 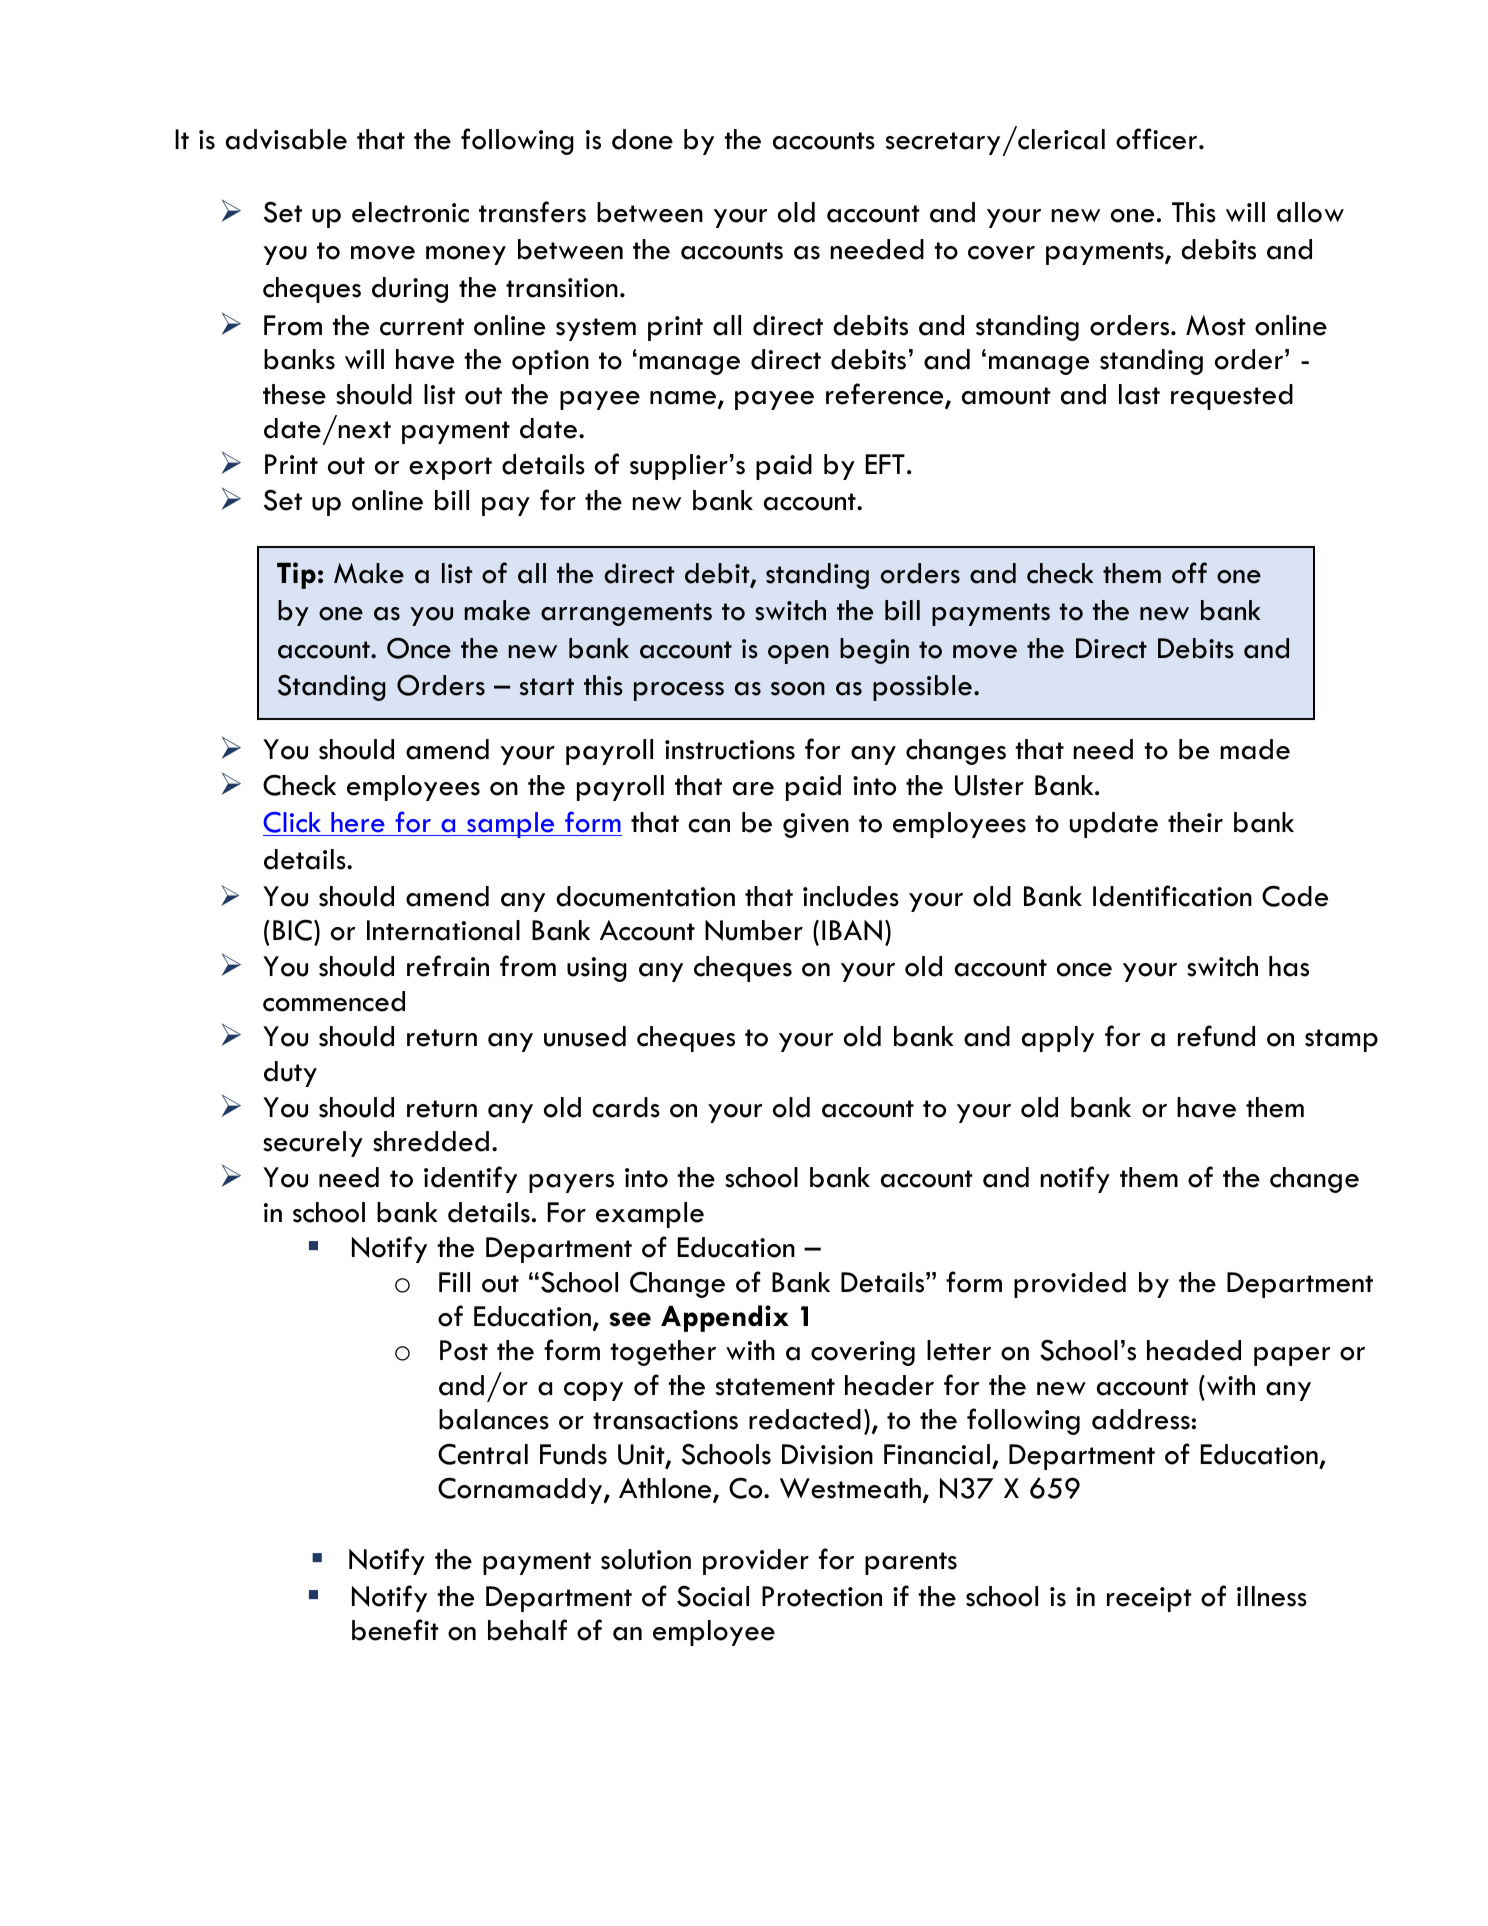 What do you see at coordinates (642, 139) in the document?
I see `done` at bounding box center [642, 139].
